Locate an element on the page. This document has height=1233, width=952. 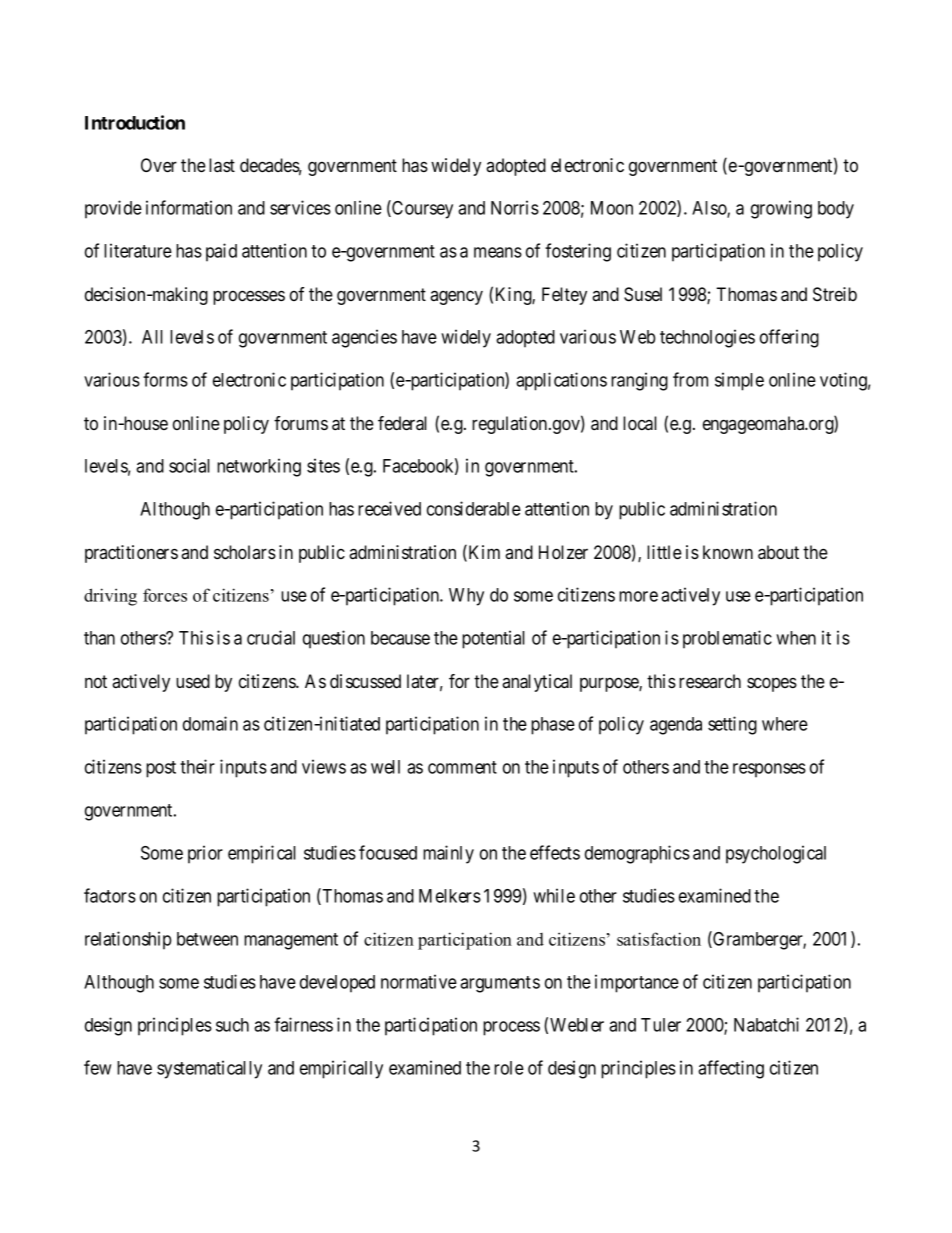
applications is located at coordinates (561, 381).
